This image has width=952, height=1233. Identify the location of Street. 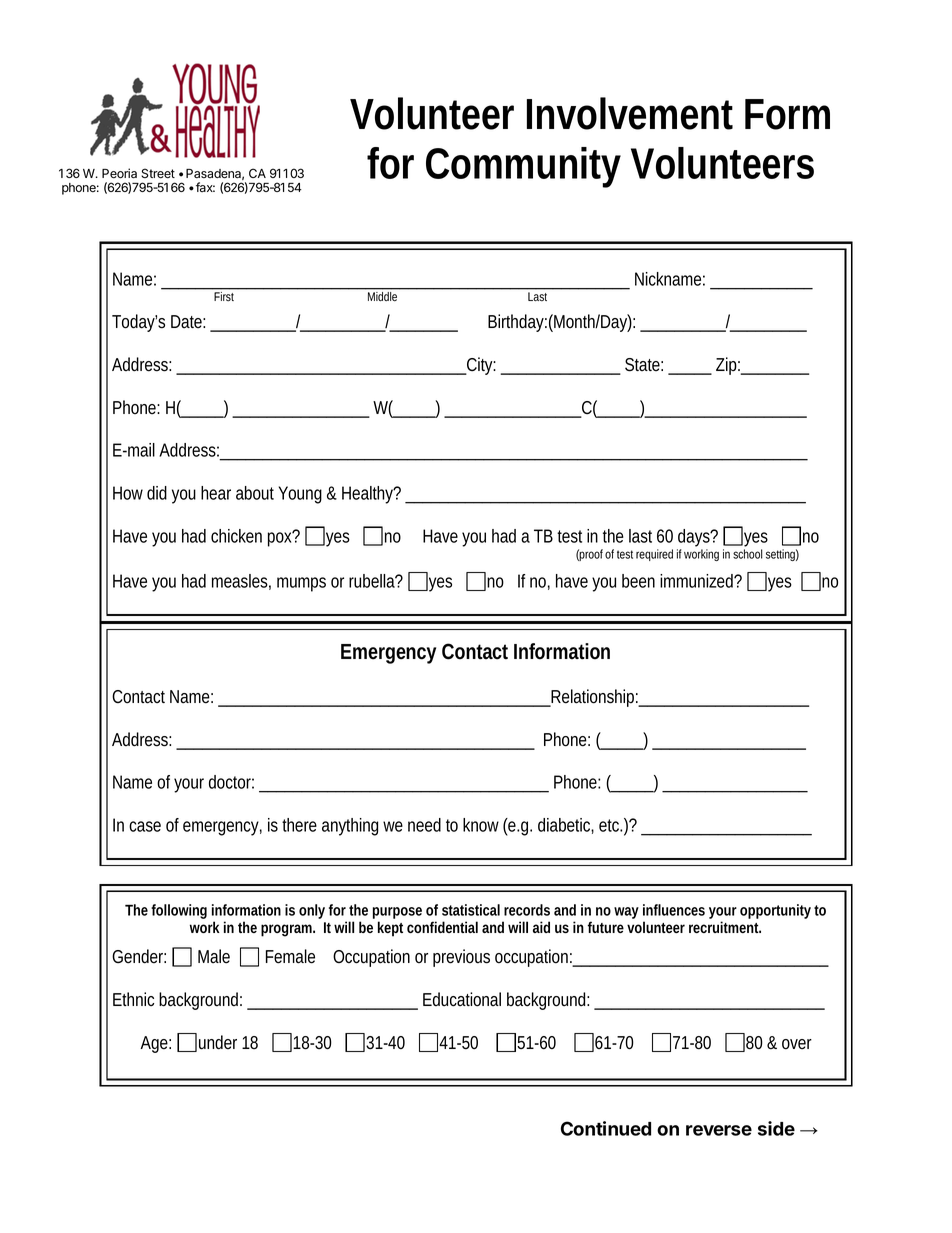
(158, 173).
